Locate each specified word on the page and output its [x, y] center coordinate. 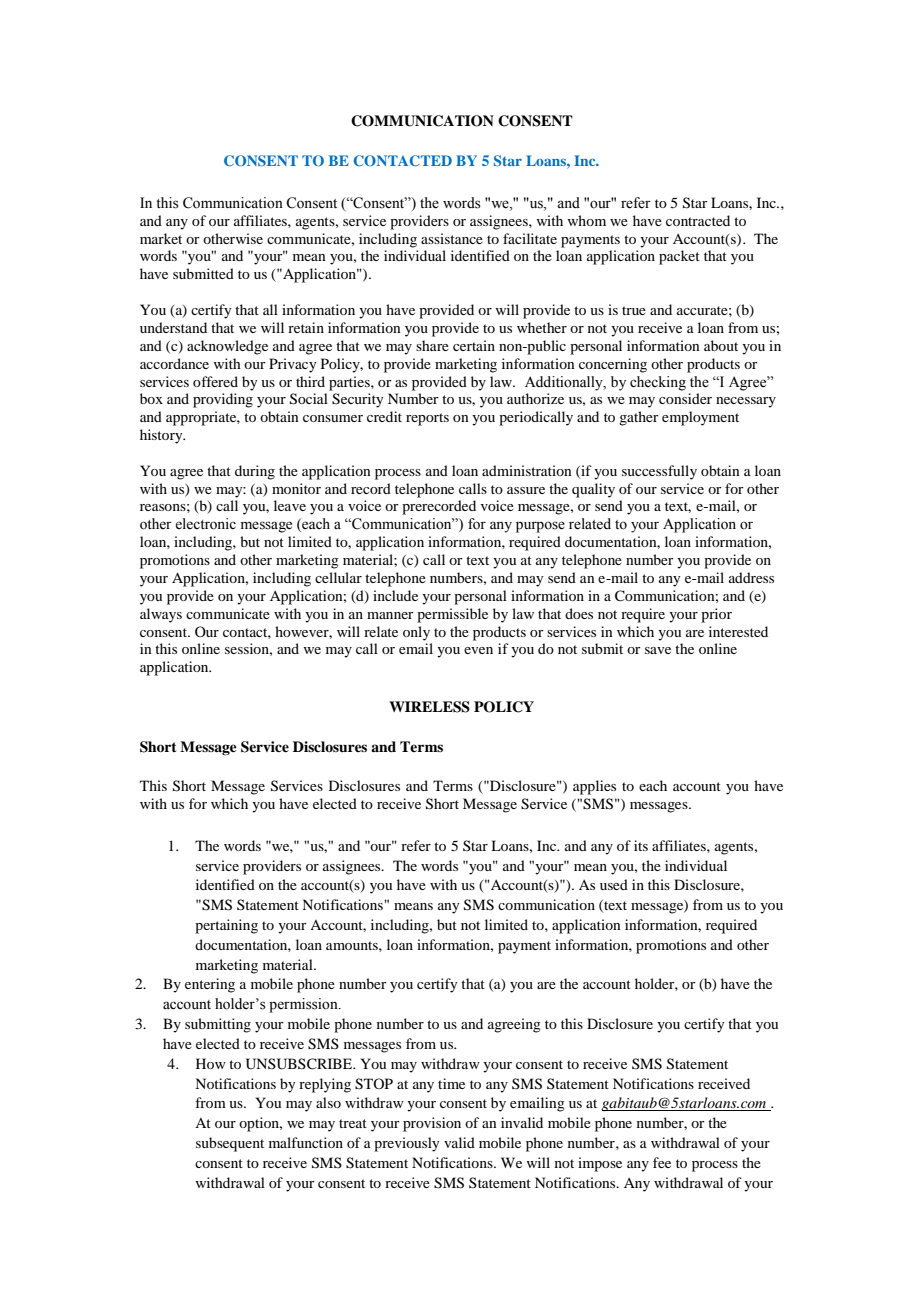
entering [210, 985]
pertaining [226, 926]
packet [679, 257]
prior [716, 615]
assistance [452, 238]
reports [427, 419]
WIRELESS [429, 707]
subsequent [230, 1144]
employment [700, 418]
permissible [452, 615]
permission [304, 1005]
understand [173, 327]
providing [223, 400]
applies [594, 787]
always [161, 615]
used [614, 884]
